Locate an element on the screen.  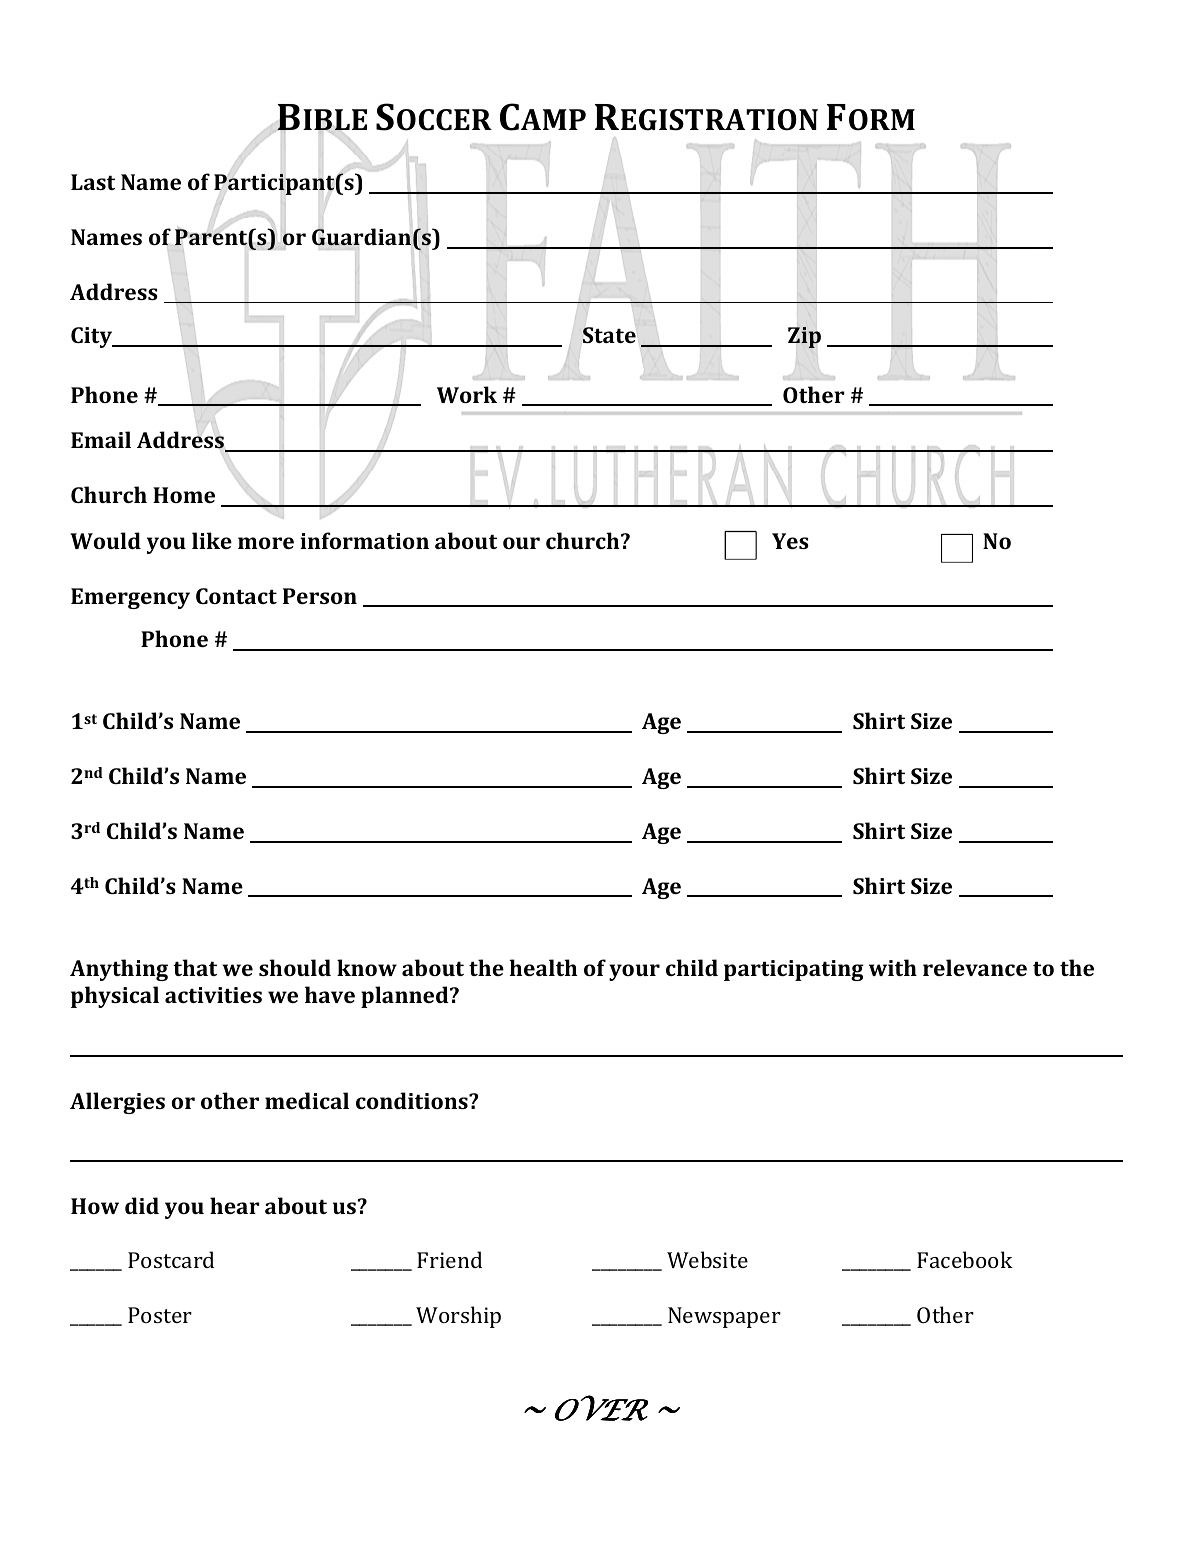
with is located at coordinates (893, 967).
